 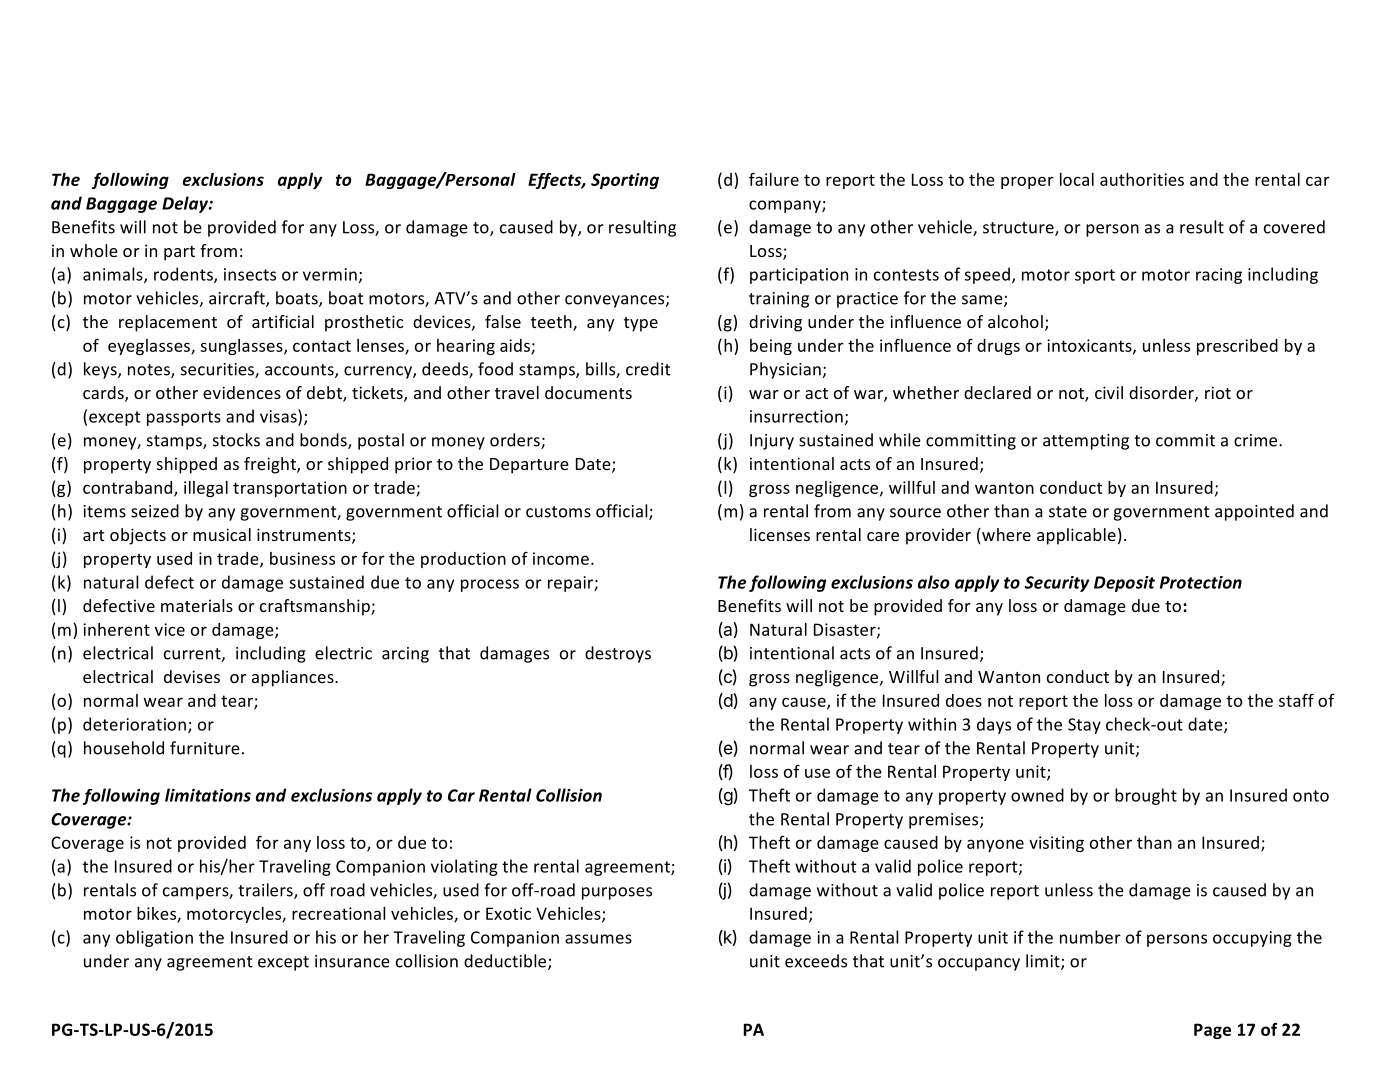 I want to click on Page, so click(x=1212, y=1031).
